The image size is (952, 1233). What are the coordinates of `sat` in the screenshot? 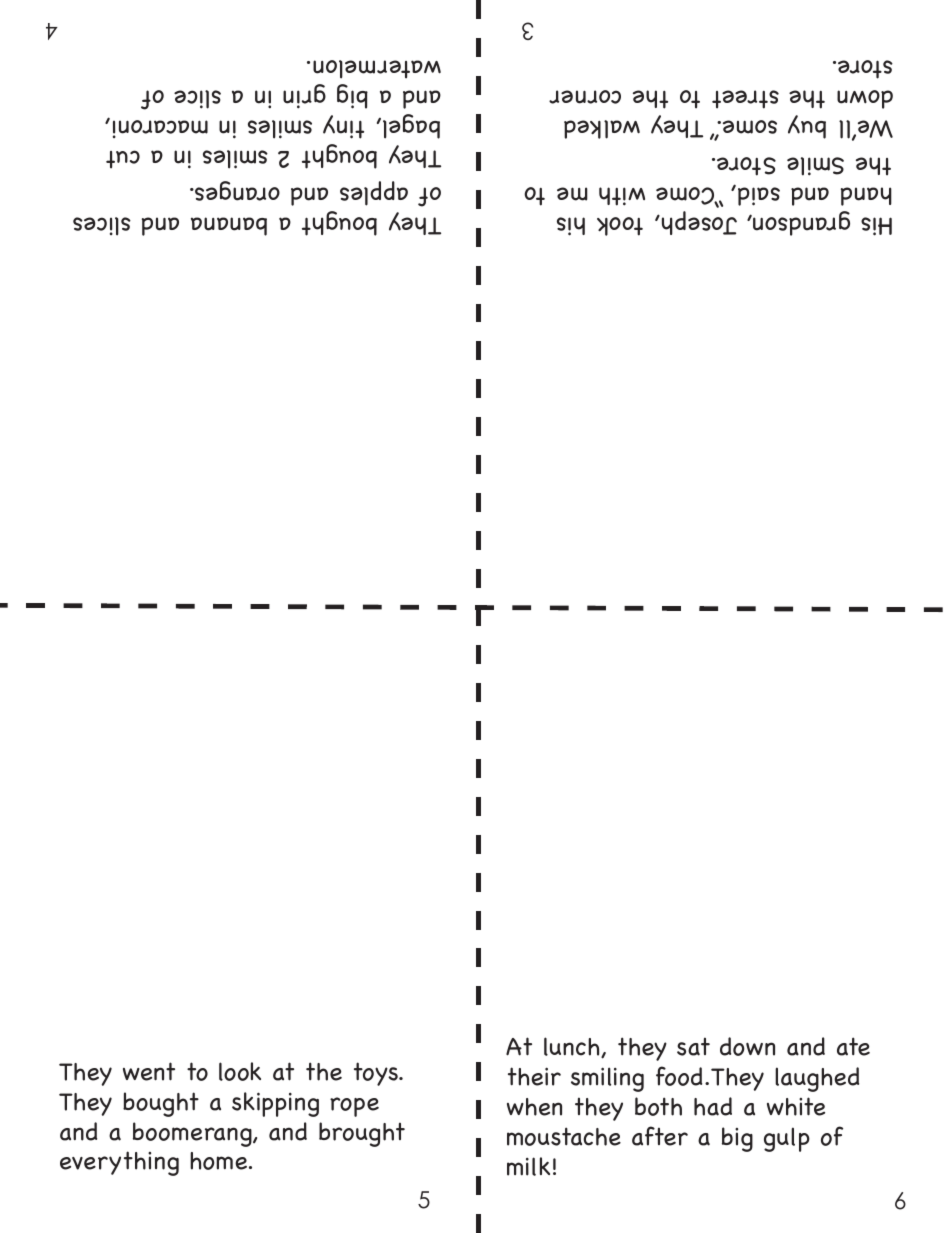 It's located at (693, 1046).
